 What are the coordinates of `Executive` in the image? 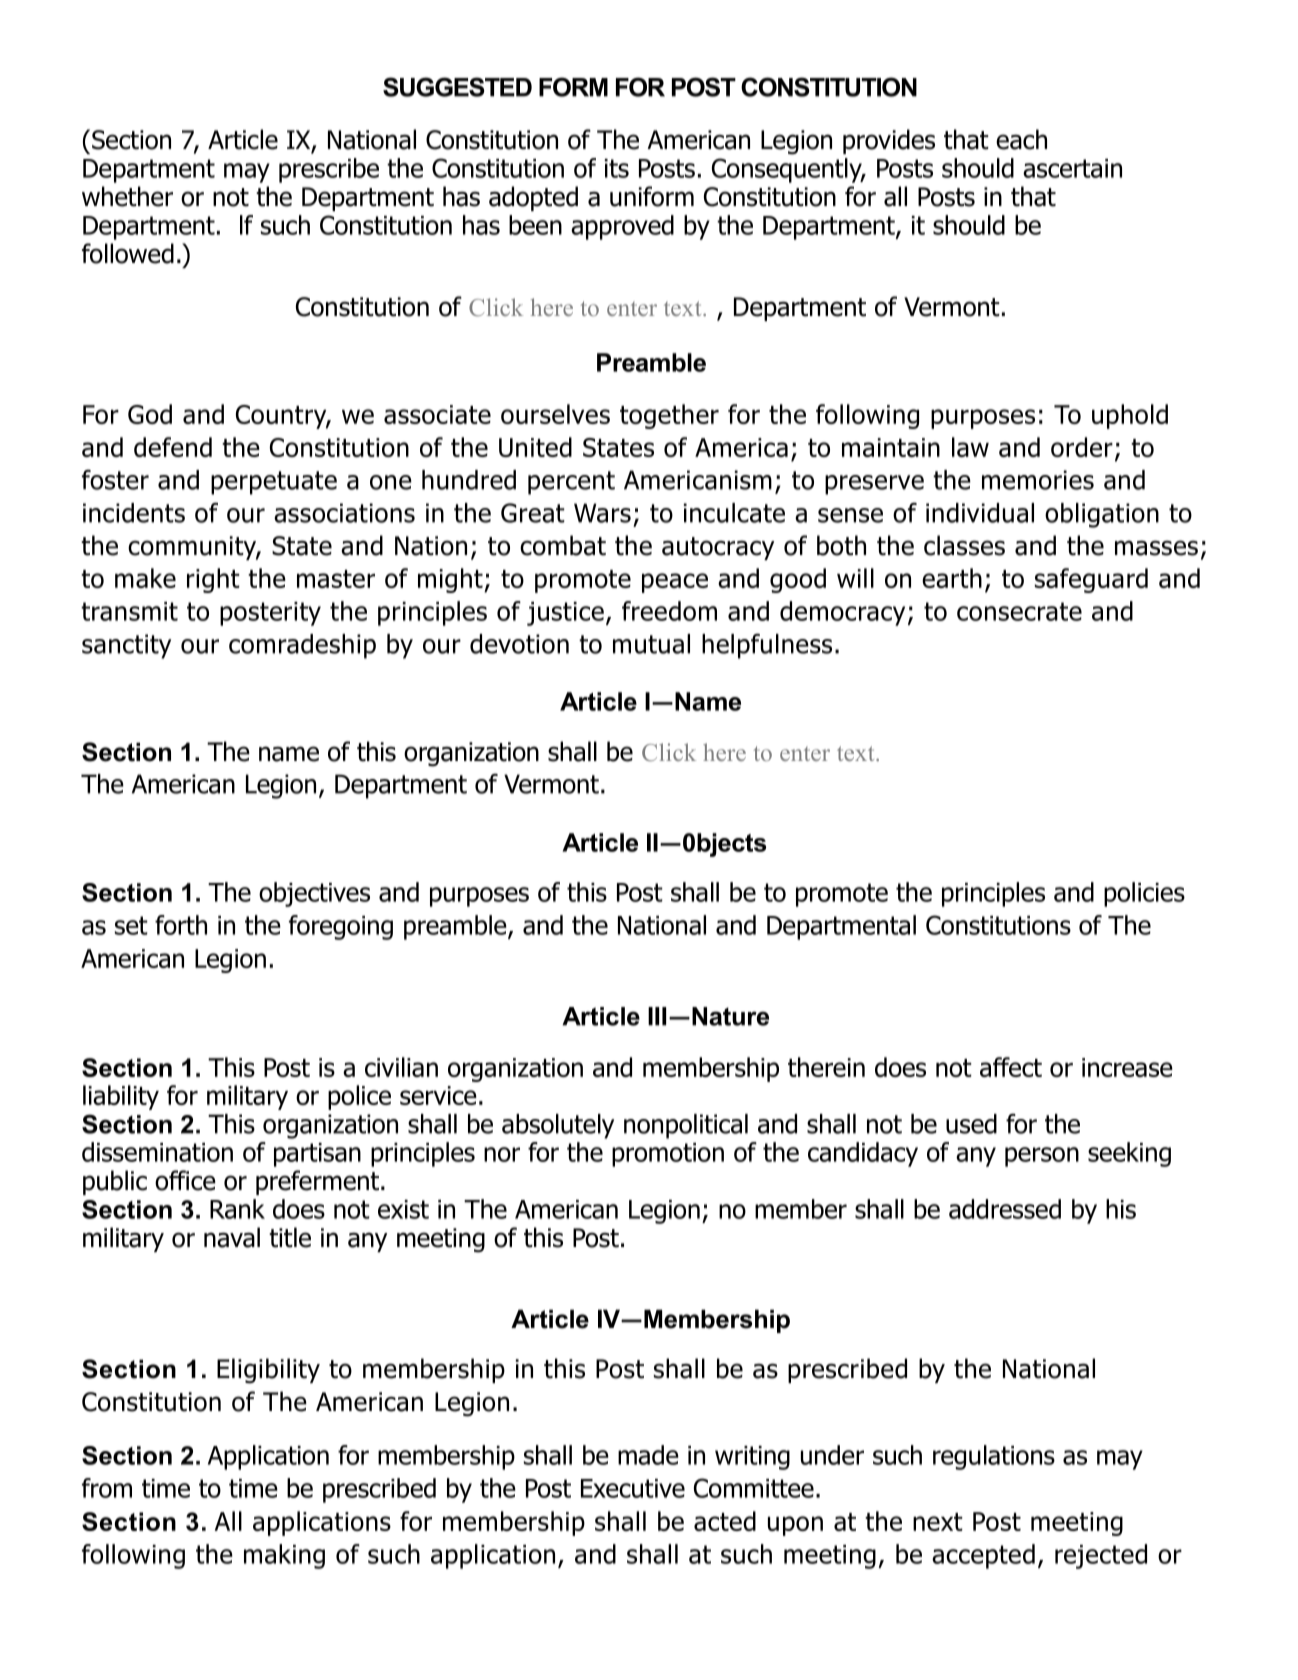 It's located at (633, 1488).
